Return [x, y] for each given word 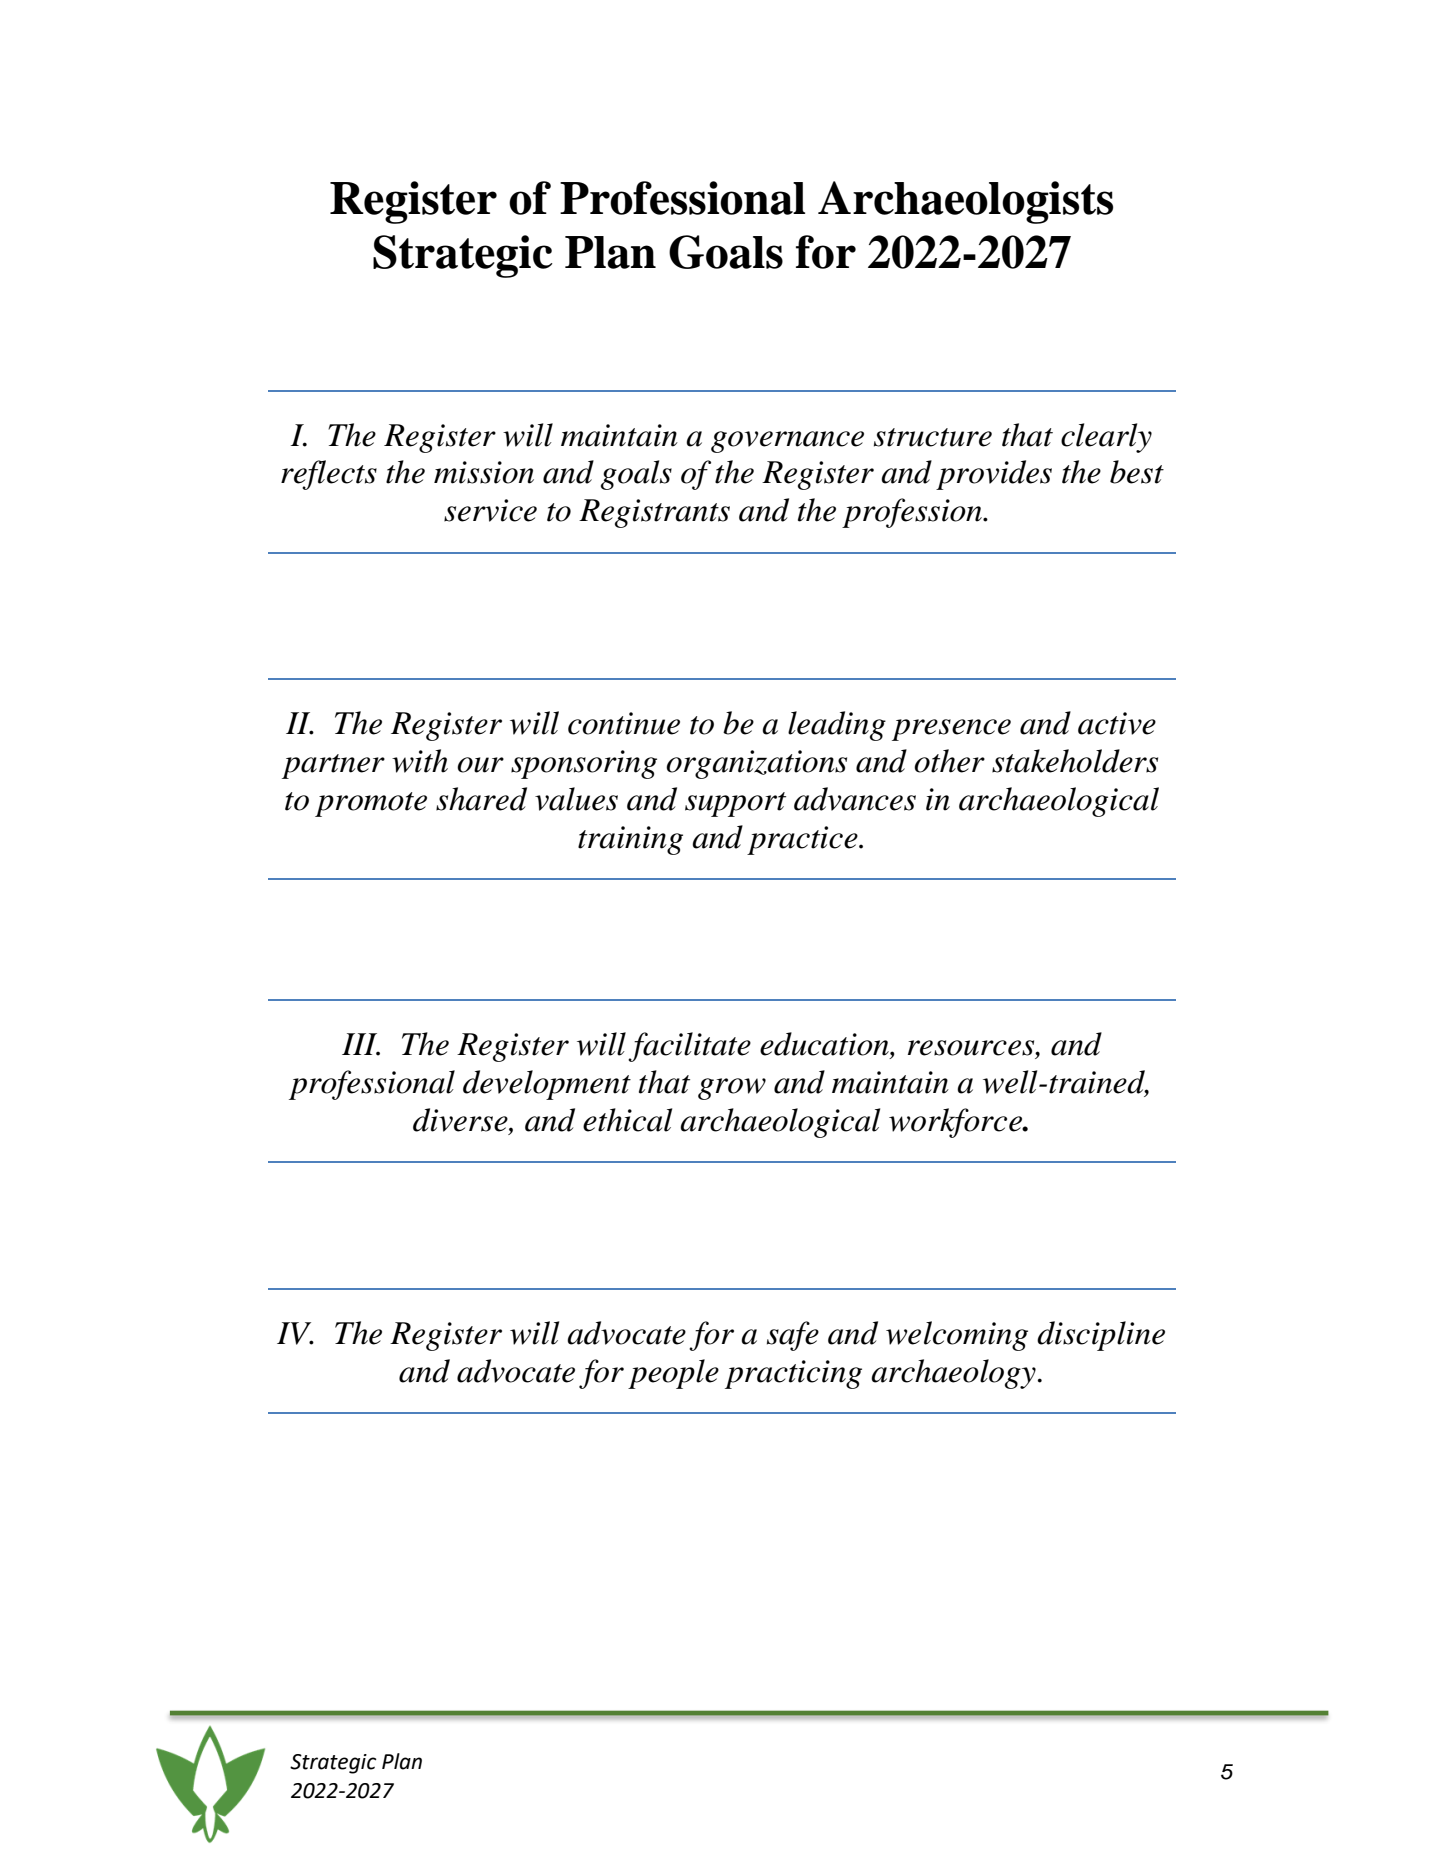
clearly [1106, 438]
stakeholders [1075, 761]
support [735, 804]
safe [793, 1336]
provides [994, 475]
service [490, 510]
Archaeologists [965, 202]
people [673, 1374]
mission [484, 472]
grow [732, 1089]
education [825, 1044]
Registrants [654, 513]
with [420, 761]
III [361, 1044]
